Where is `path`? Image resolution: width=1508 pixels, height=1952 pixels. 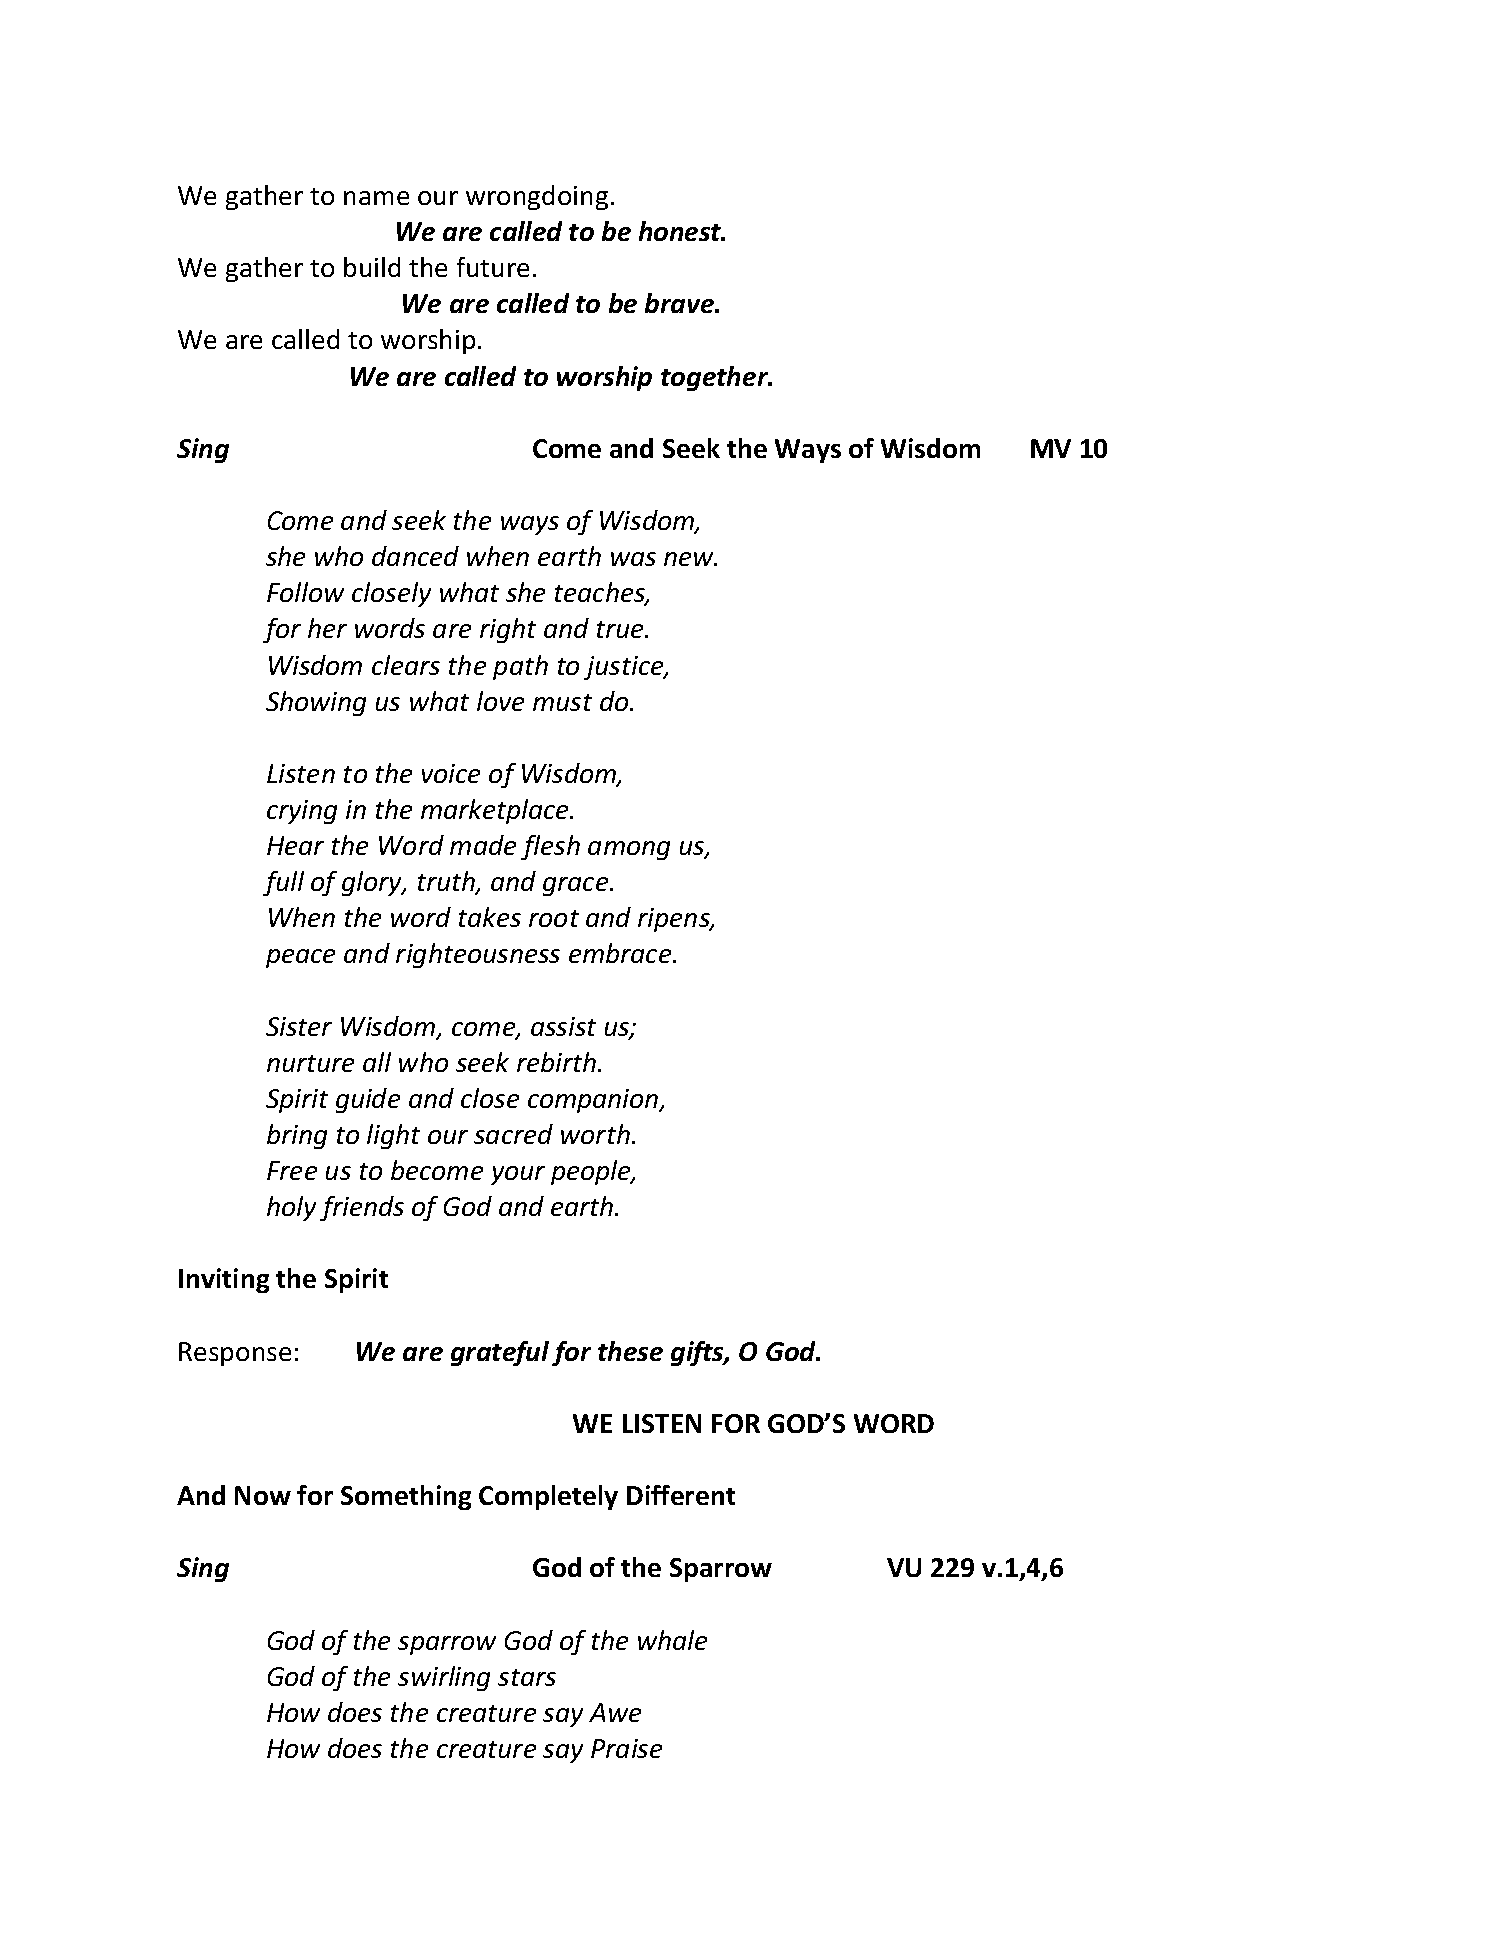
path is located at coordinates (520, 667).
